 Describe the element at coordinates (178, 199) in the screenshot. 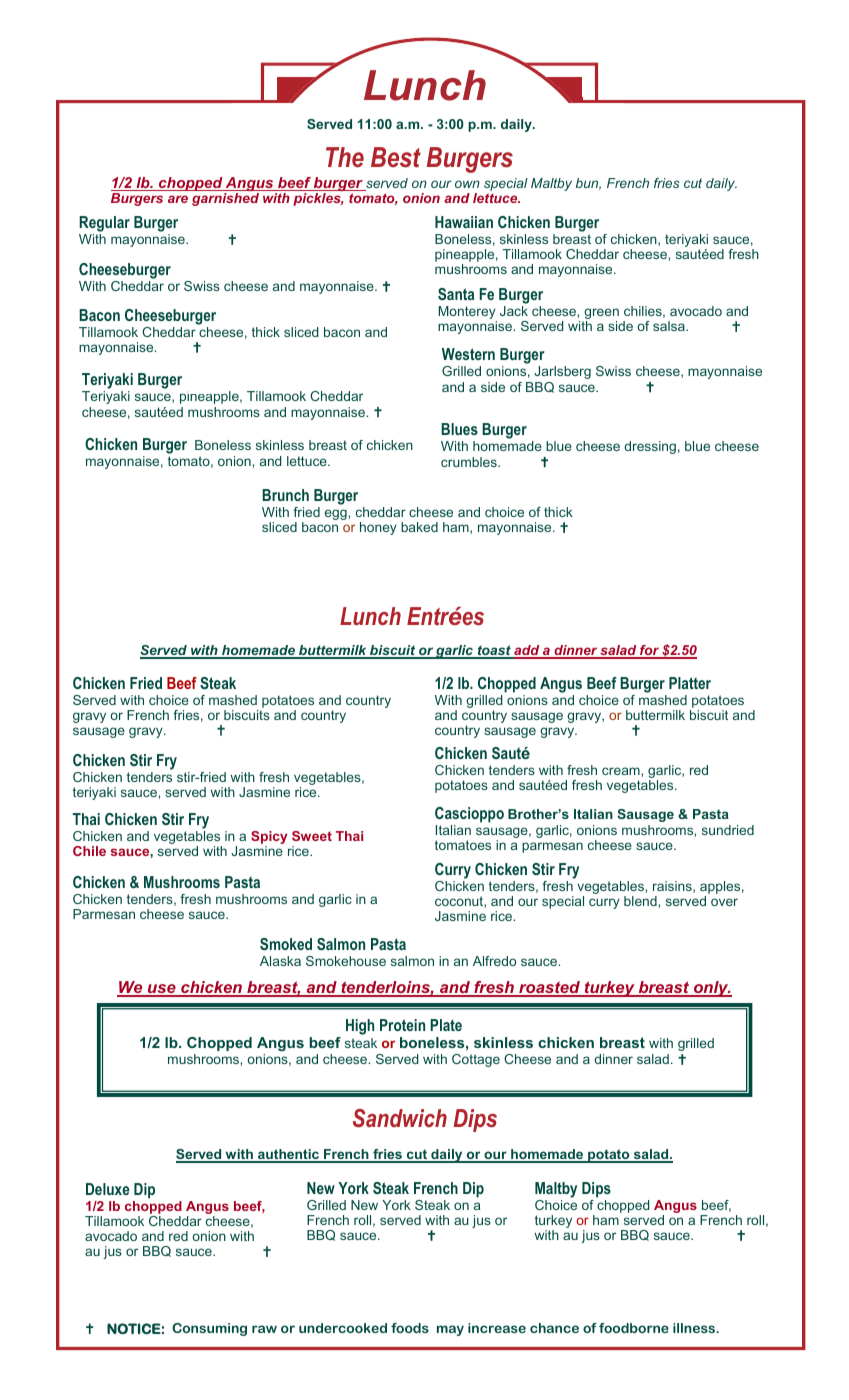

I see `are` at that location.
